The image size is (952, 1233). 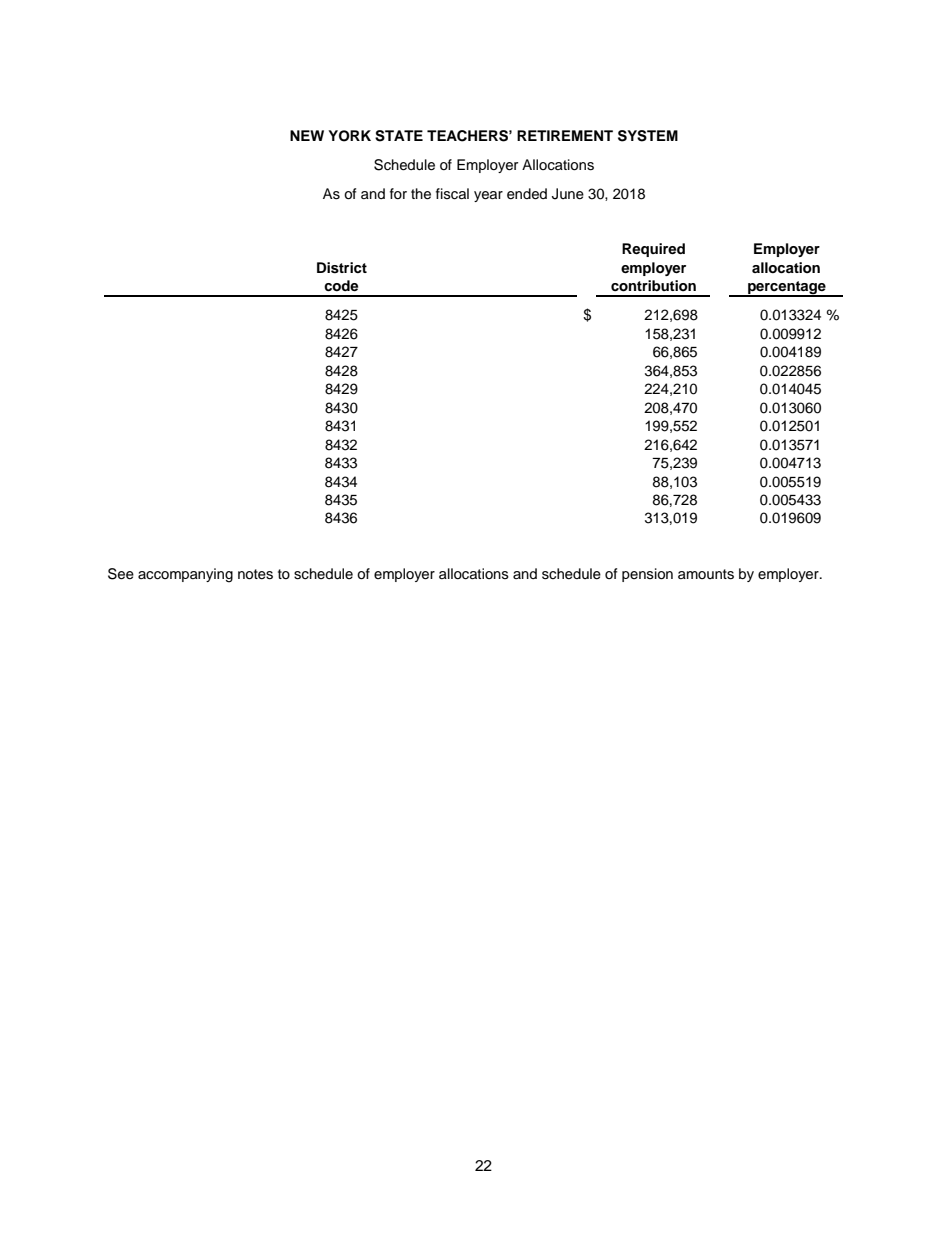 What do you see at coordinates (399, 136) in the document?
I see `STATE` at bounding box center [399, 136].
